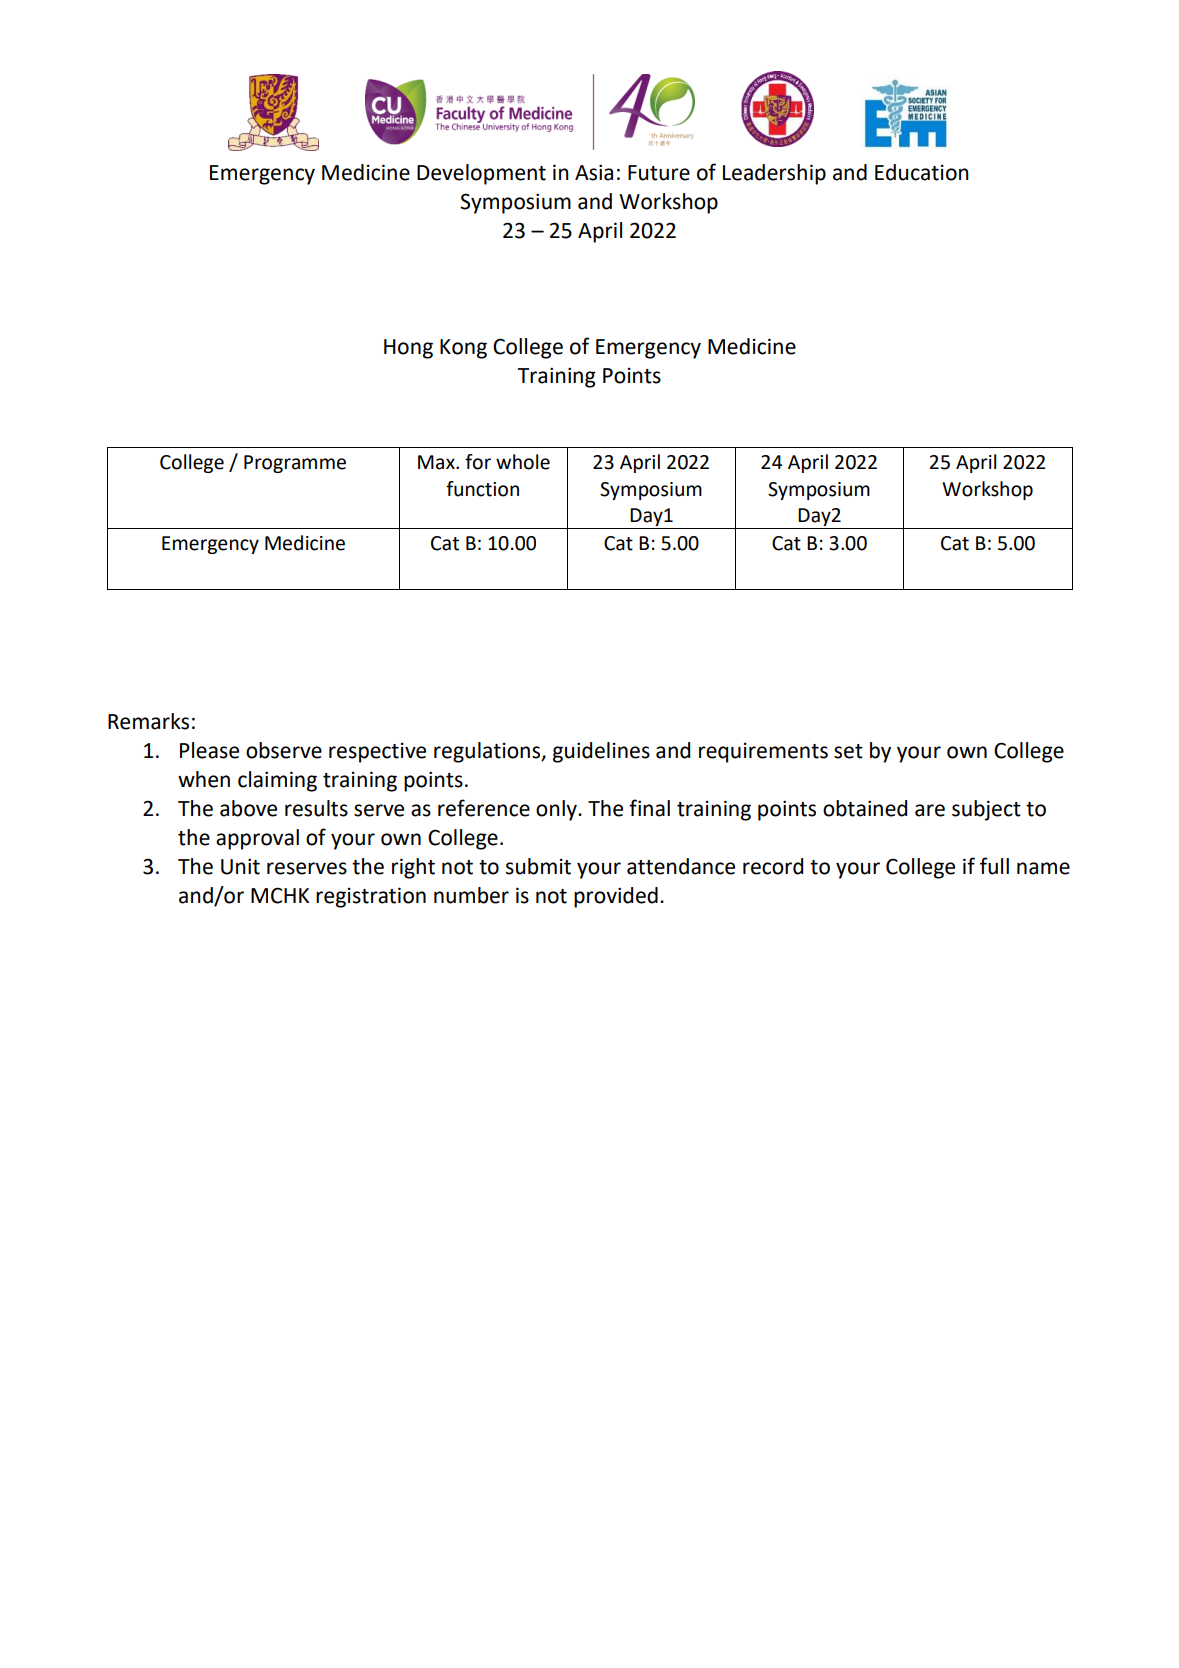  I want to click on Please, so click(209, 750).
